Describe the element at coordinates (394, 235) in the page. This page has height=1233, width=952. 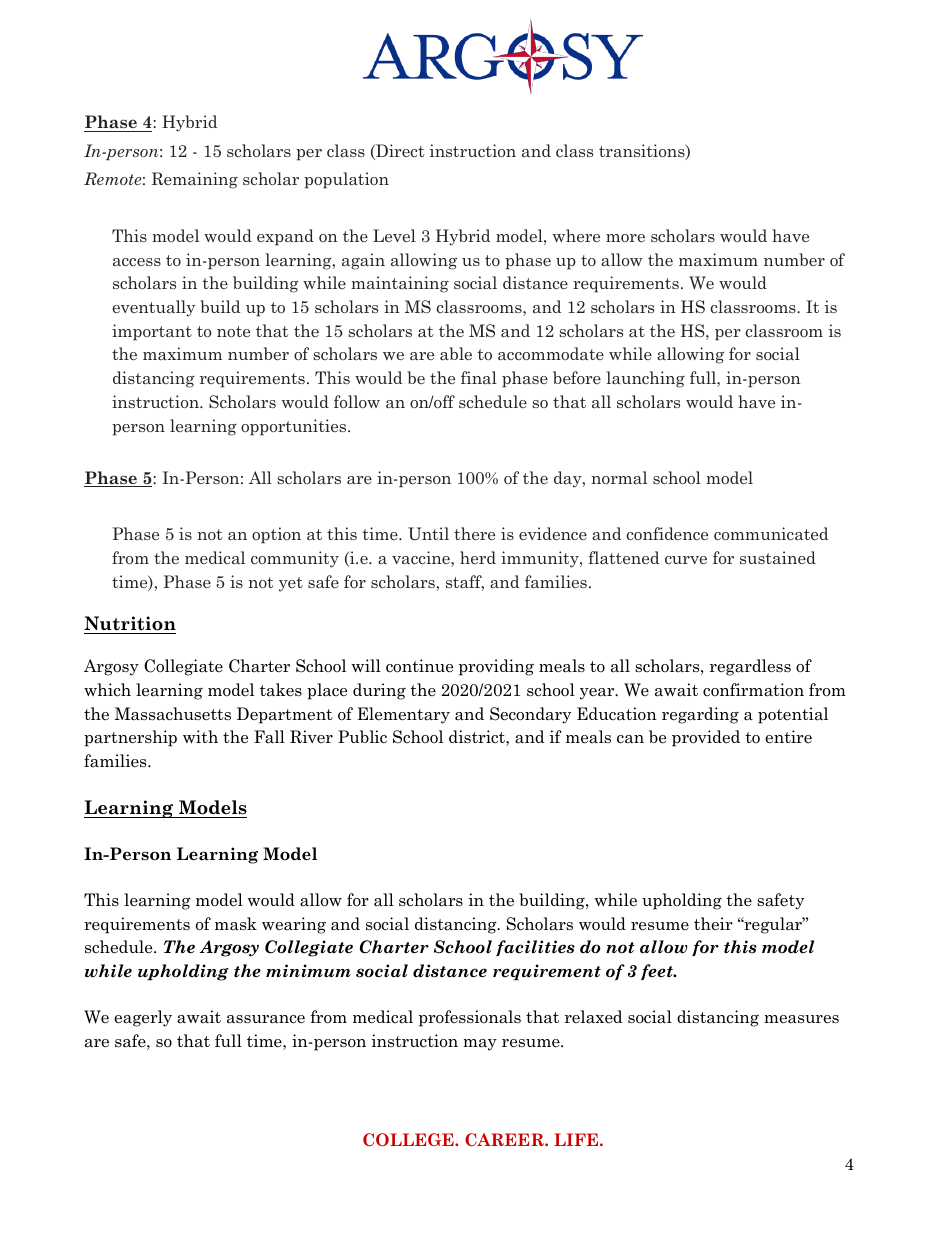
I see `Level` at that location.
